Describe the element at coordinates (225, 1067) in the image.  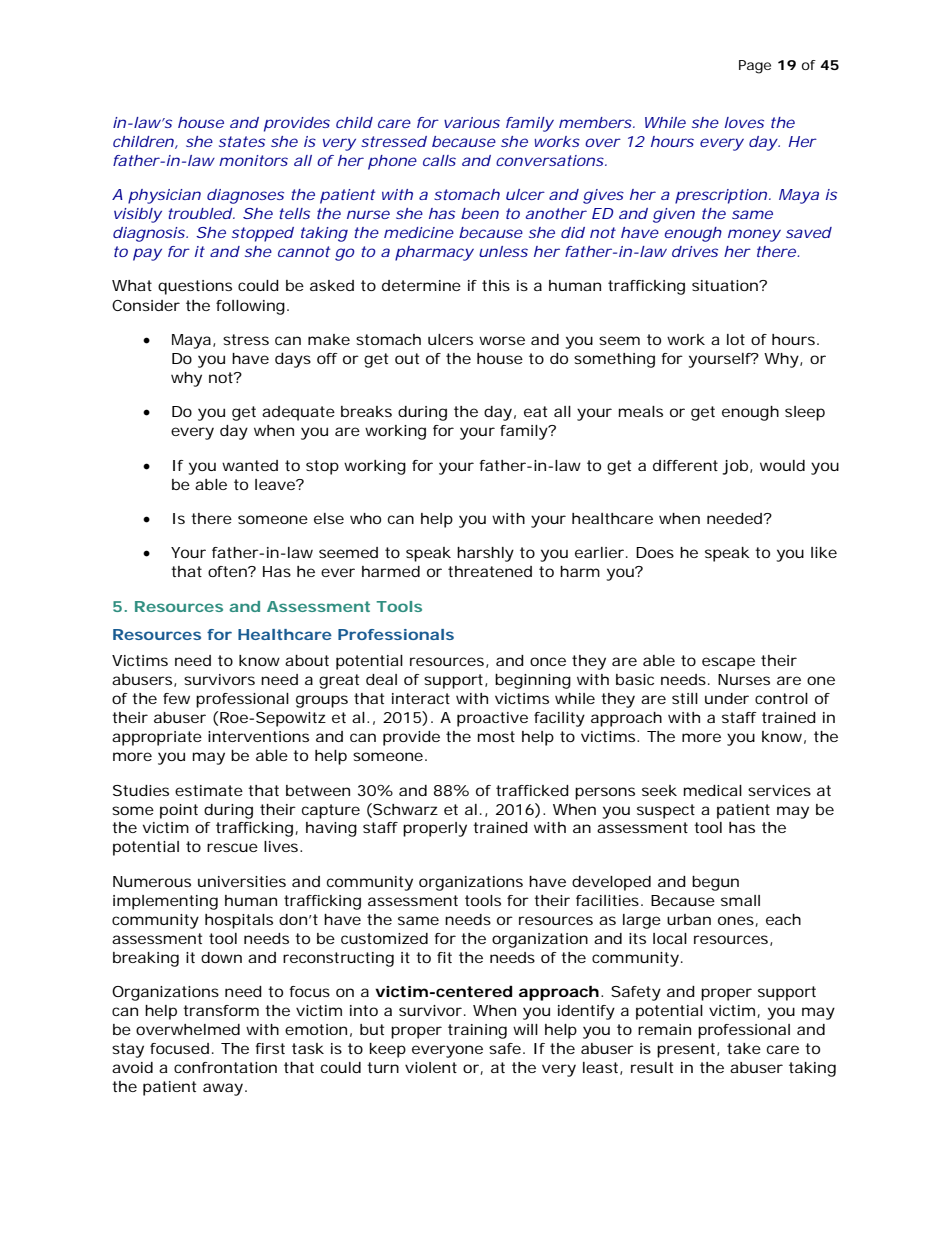
I see `confrontation` at that location.
